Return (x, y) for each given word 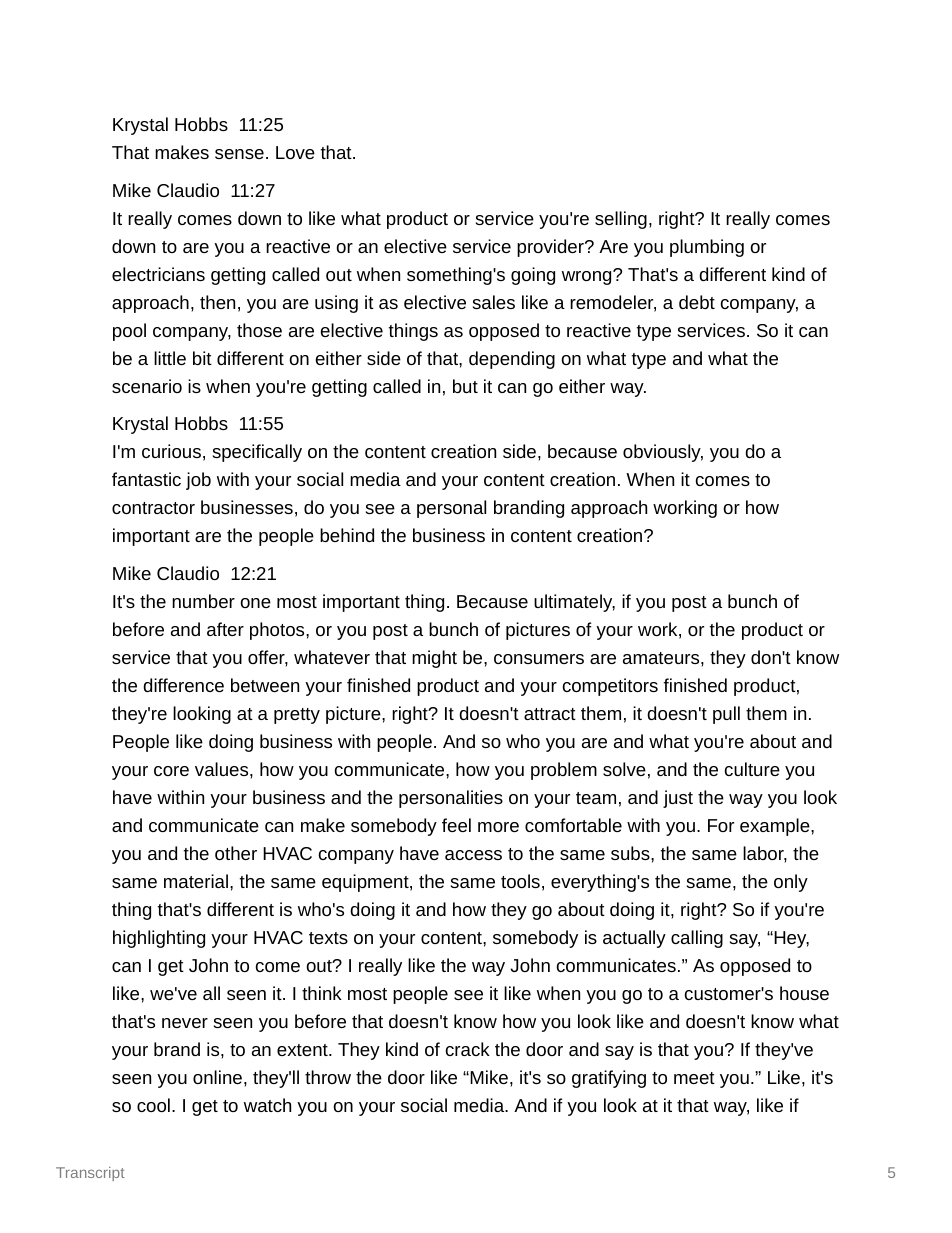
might (434, 659)
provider (551, 248)
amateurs (661, 658)
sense (239, 154)
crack (468, 1049)
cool (153, 1105)
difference (183, 685)
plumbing (707, 248)
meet (694, 1078)
